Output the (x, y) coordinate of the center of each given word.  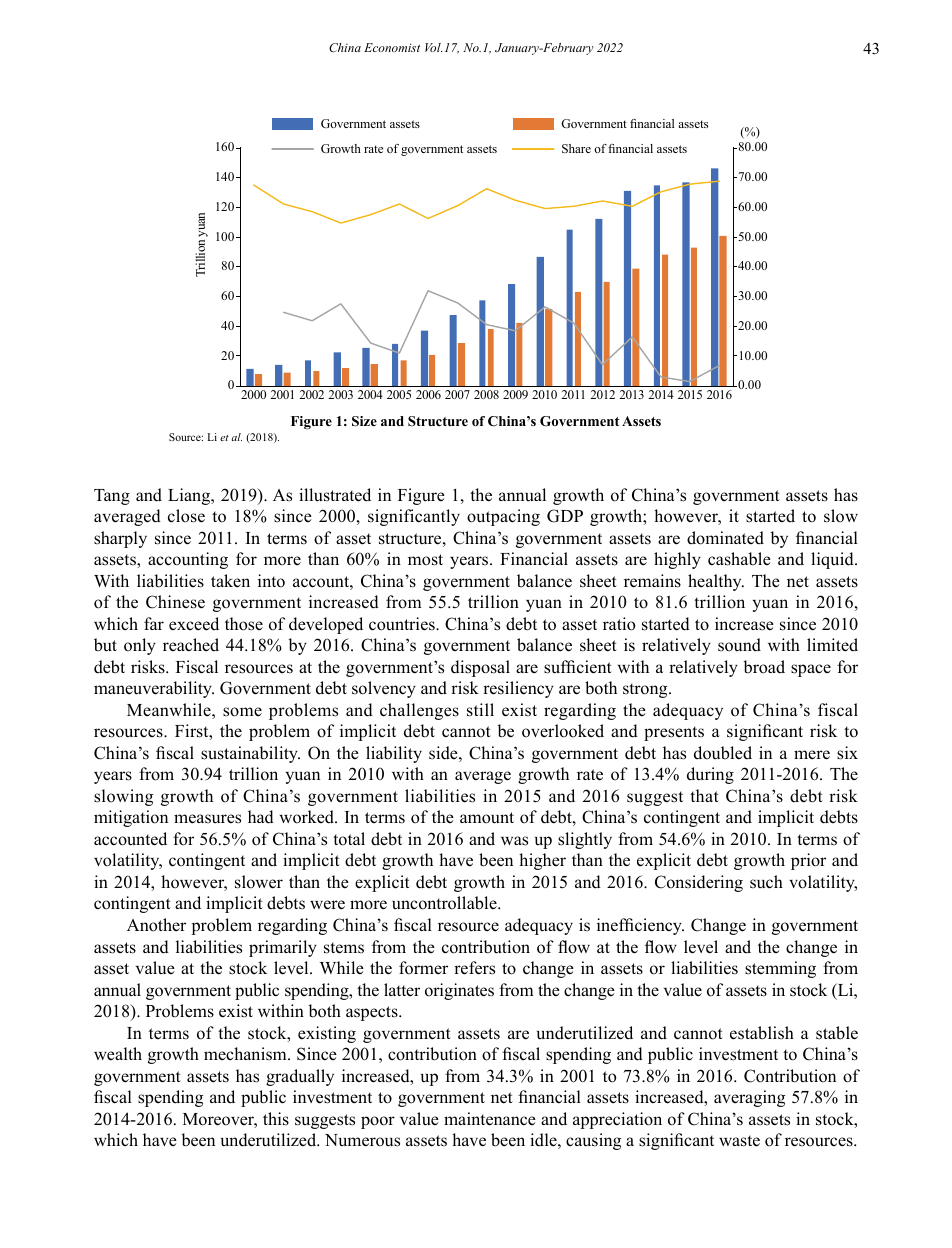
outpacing (503, 517)
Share (576, 148)
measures (207, 819)
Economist (392, 47)
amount (487, 818)
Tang (112, 497)
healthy (716, 582)
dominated (725, 538)
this (276, 1119)
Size (364, 421)
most (425, 560)
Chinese (175, 602)
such (766, 882)
